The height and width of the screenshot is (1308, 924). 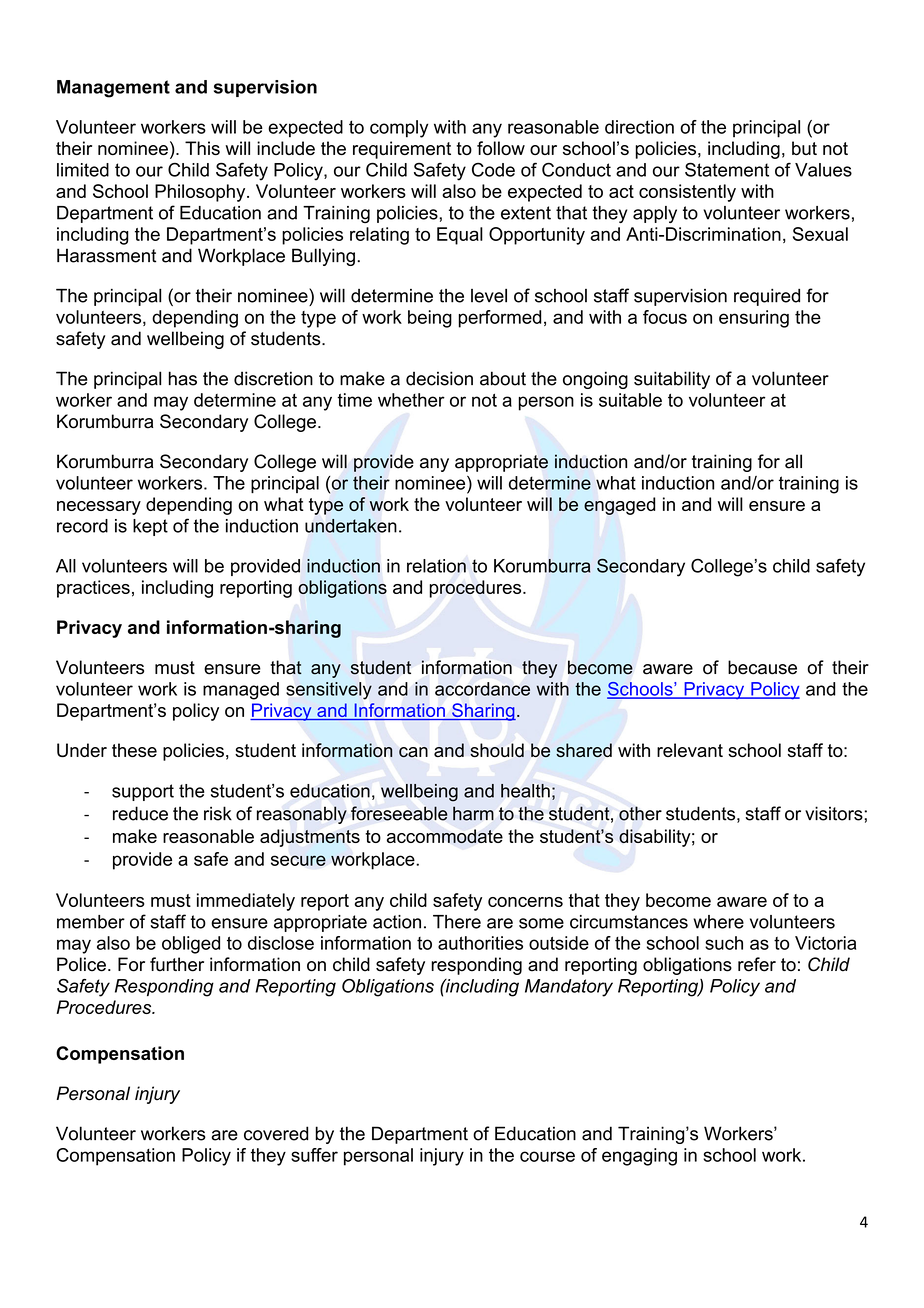 I want to click on course, so click(x=547, y=1156).
